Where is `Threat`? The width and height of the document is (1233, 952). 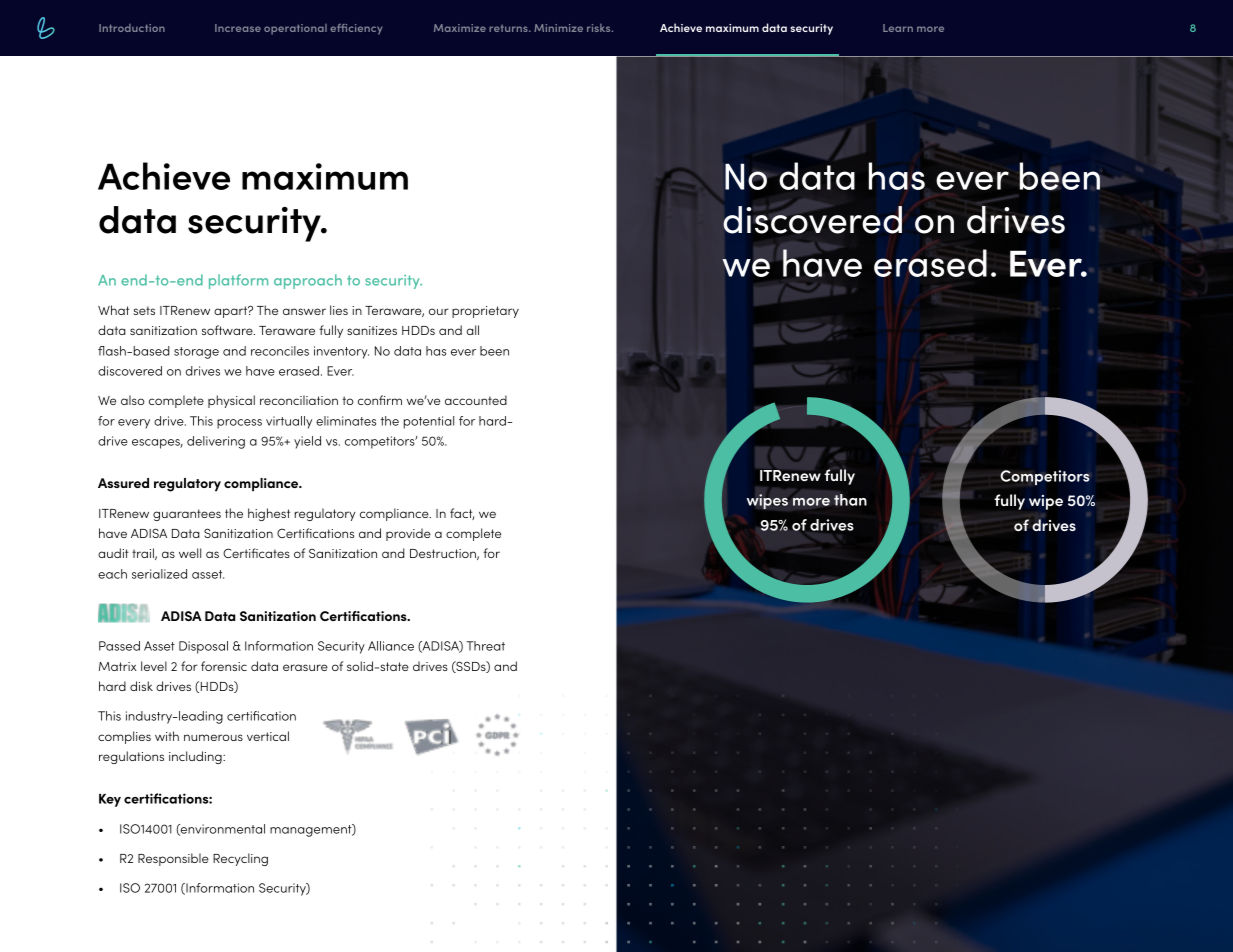 Threat is located at coordinates (485, 646).
